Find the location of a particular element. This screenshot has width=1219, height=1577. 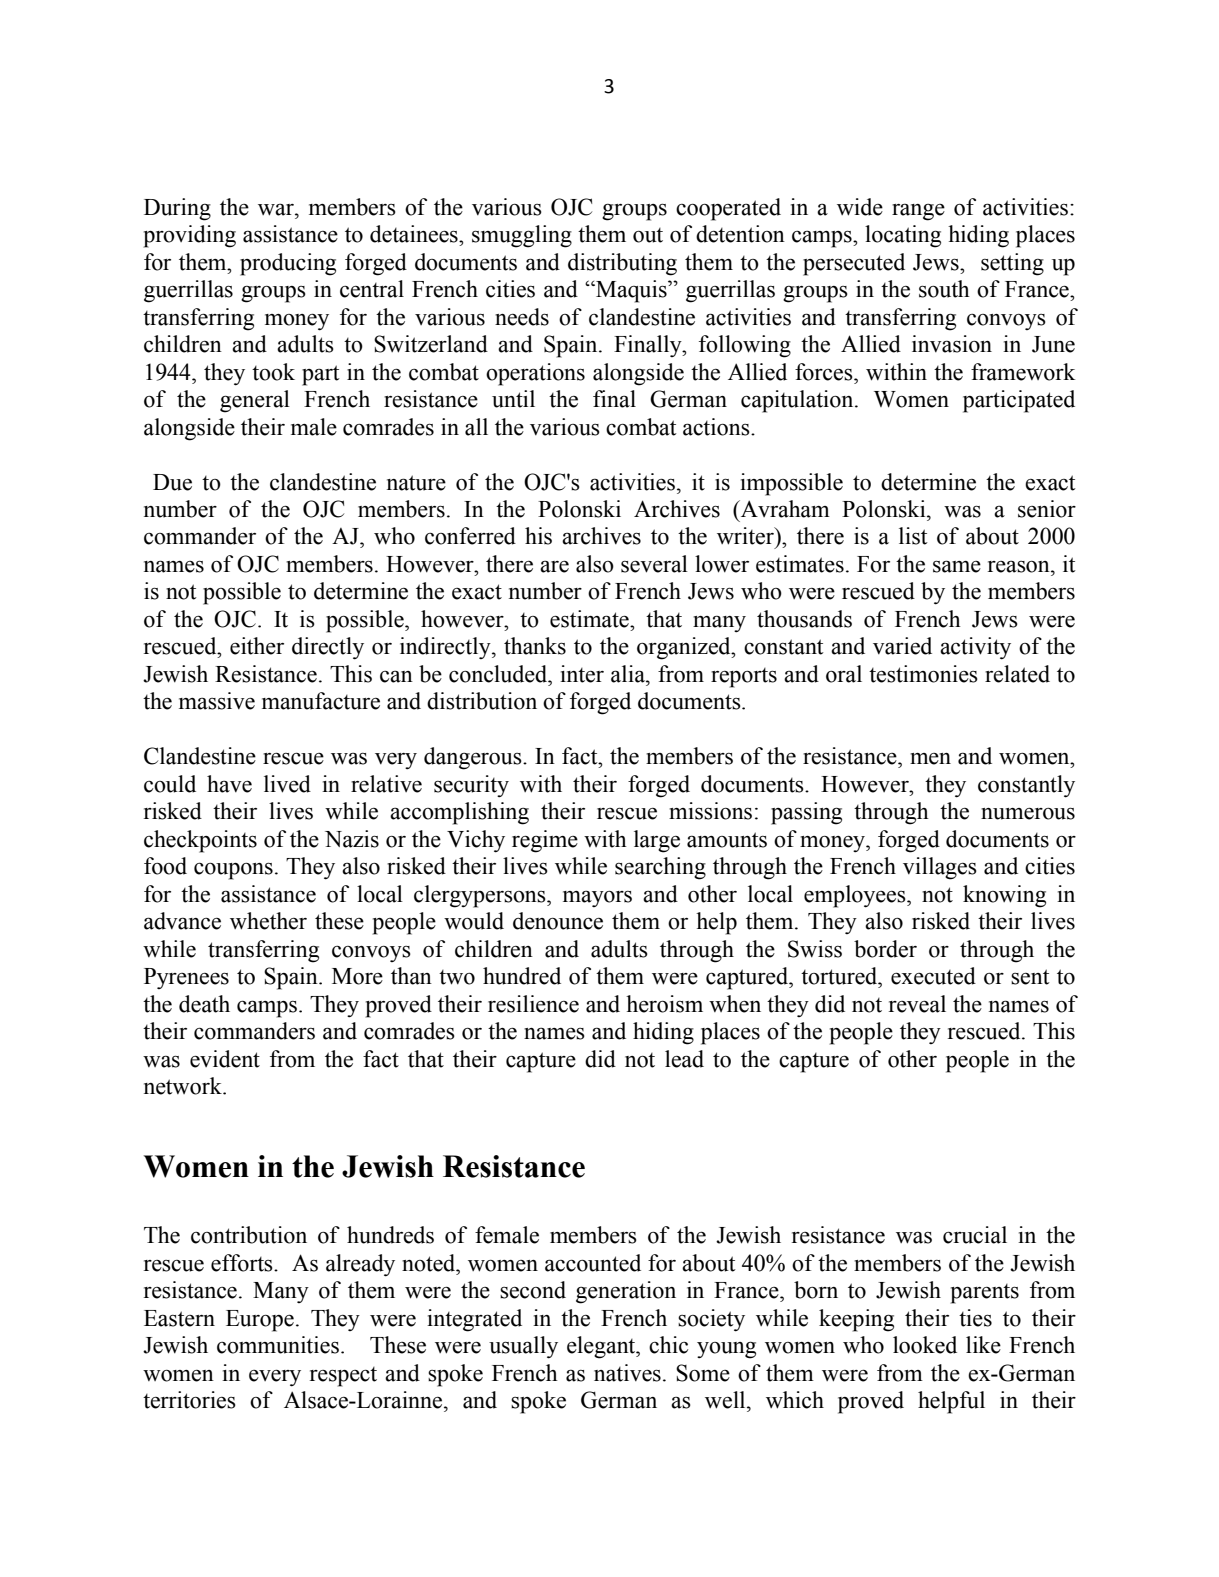

Europe is located at coordinates (260, 1321).
